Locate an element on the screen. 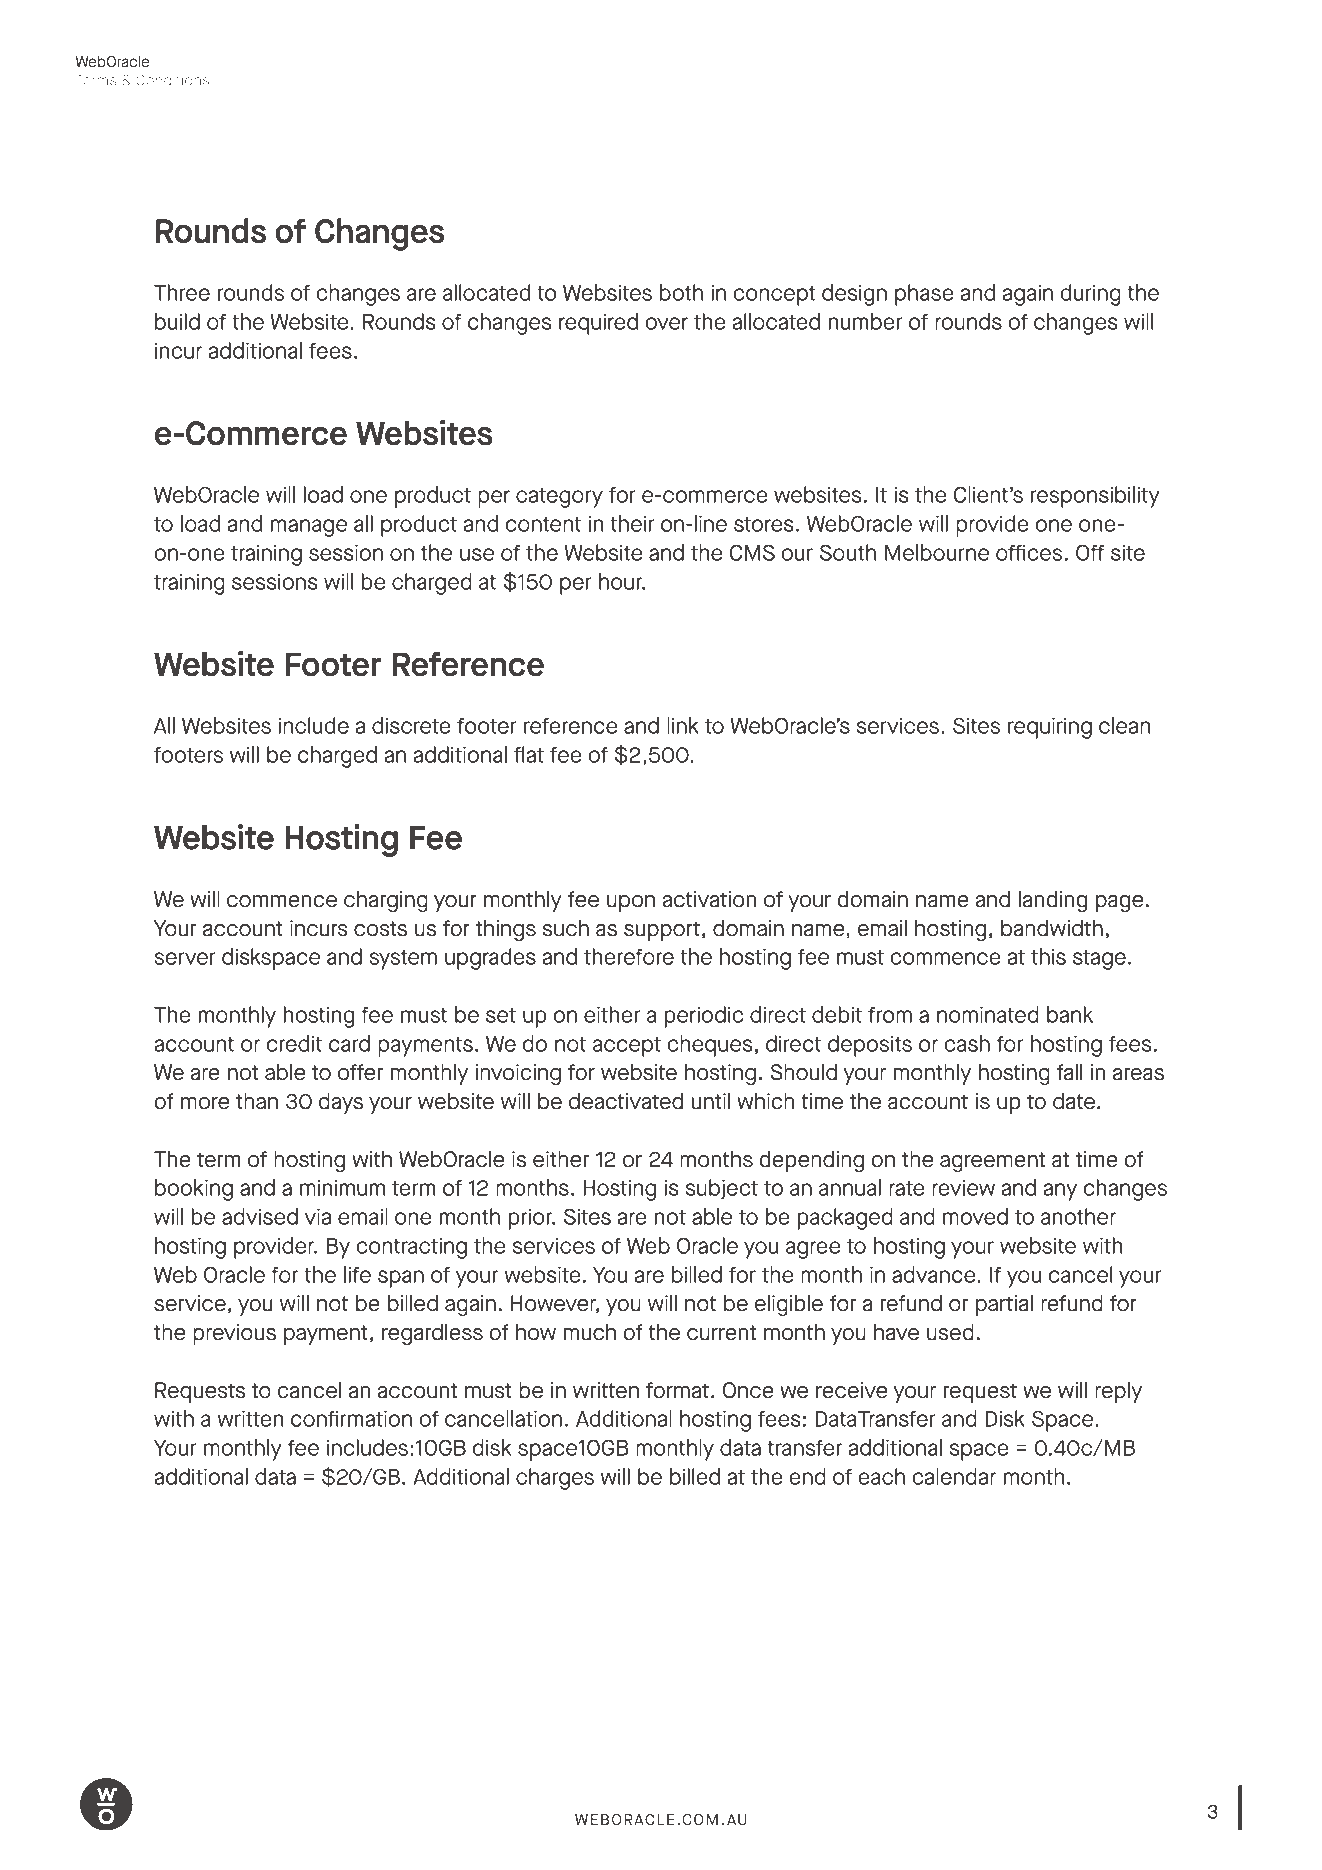 Image resolution: width=1322 pixels, height=1870 pixels. hour is located at coordinates (622, 581).
